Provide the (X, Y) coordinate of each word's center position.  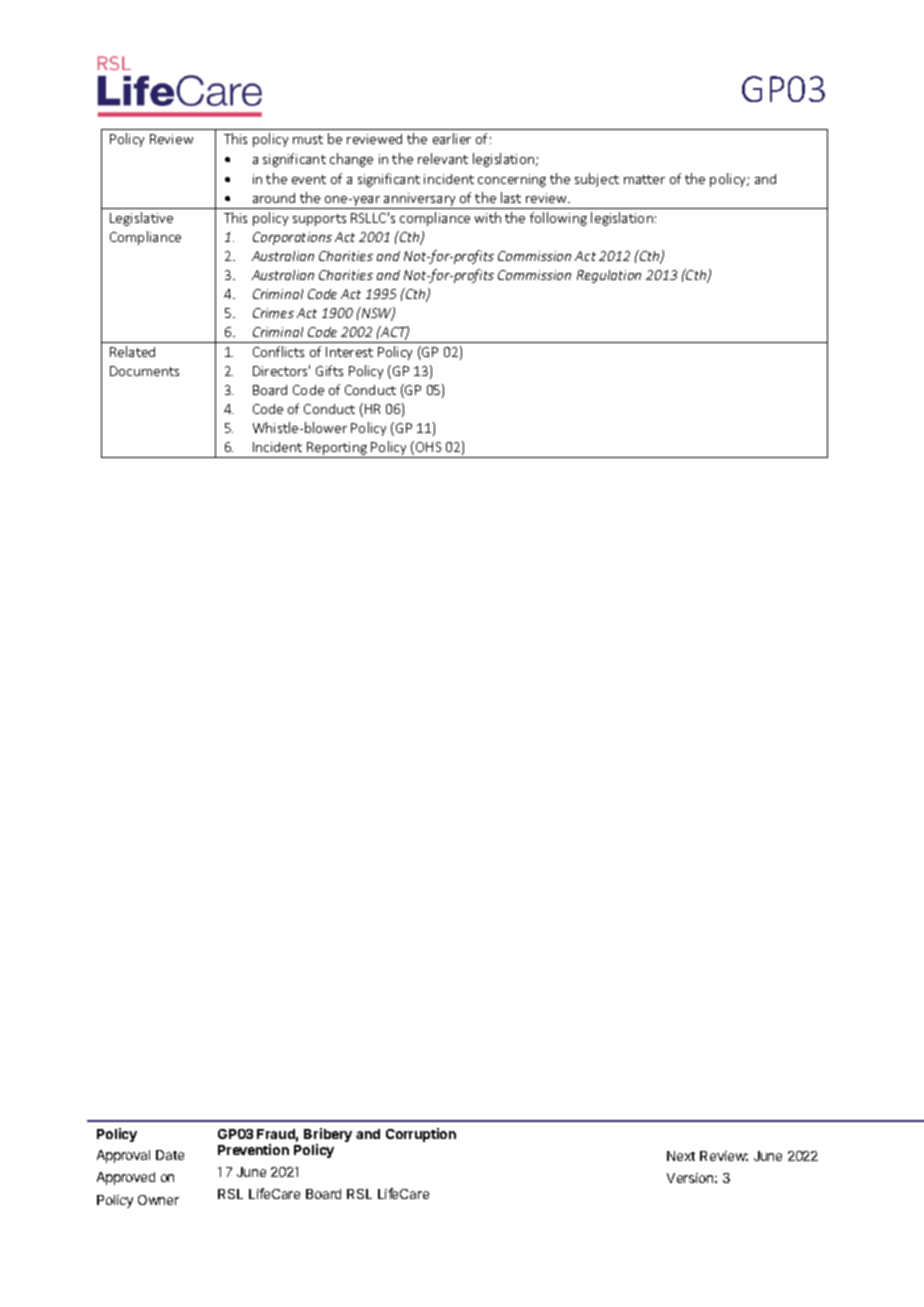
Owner (158, 1200)
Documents (144, 371)
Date (170, 1155)
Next (681, 1156)
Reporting (337, 450)
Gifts (329, 370)
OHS (428, 447)
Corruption (421, 1135)
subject (597, 180)
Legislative (141, 219)
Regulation (609, 276)
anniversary (420, 201)
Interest (349, 352)
